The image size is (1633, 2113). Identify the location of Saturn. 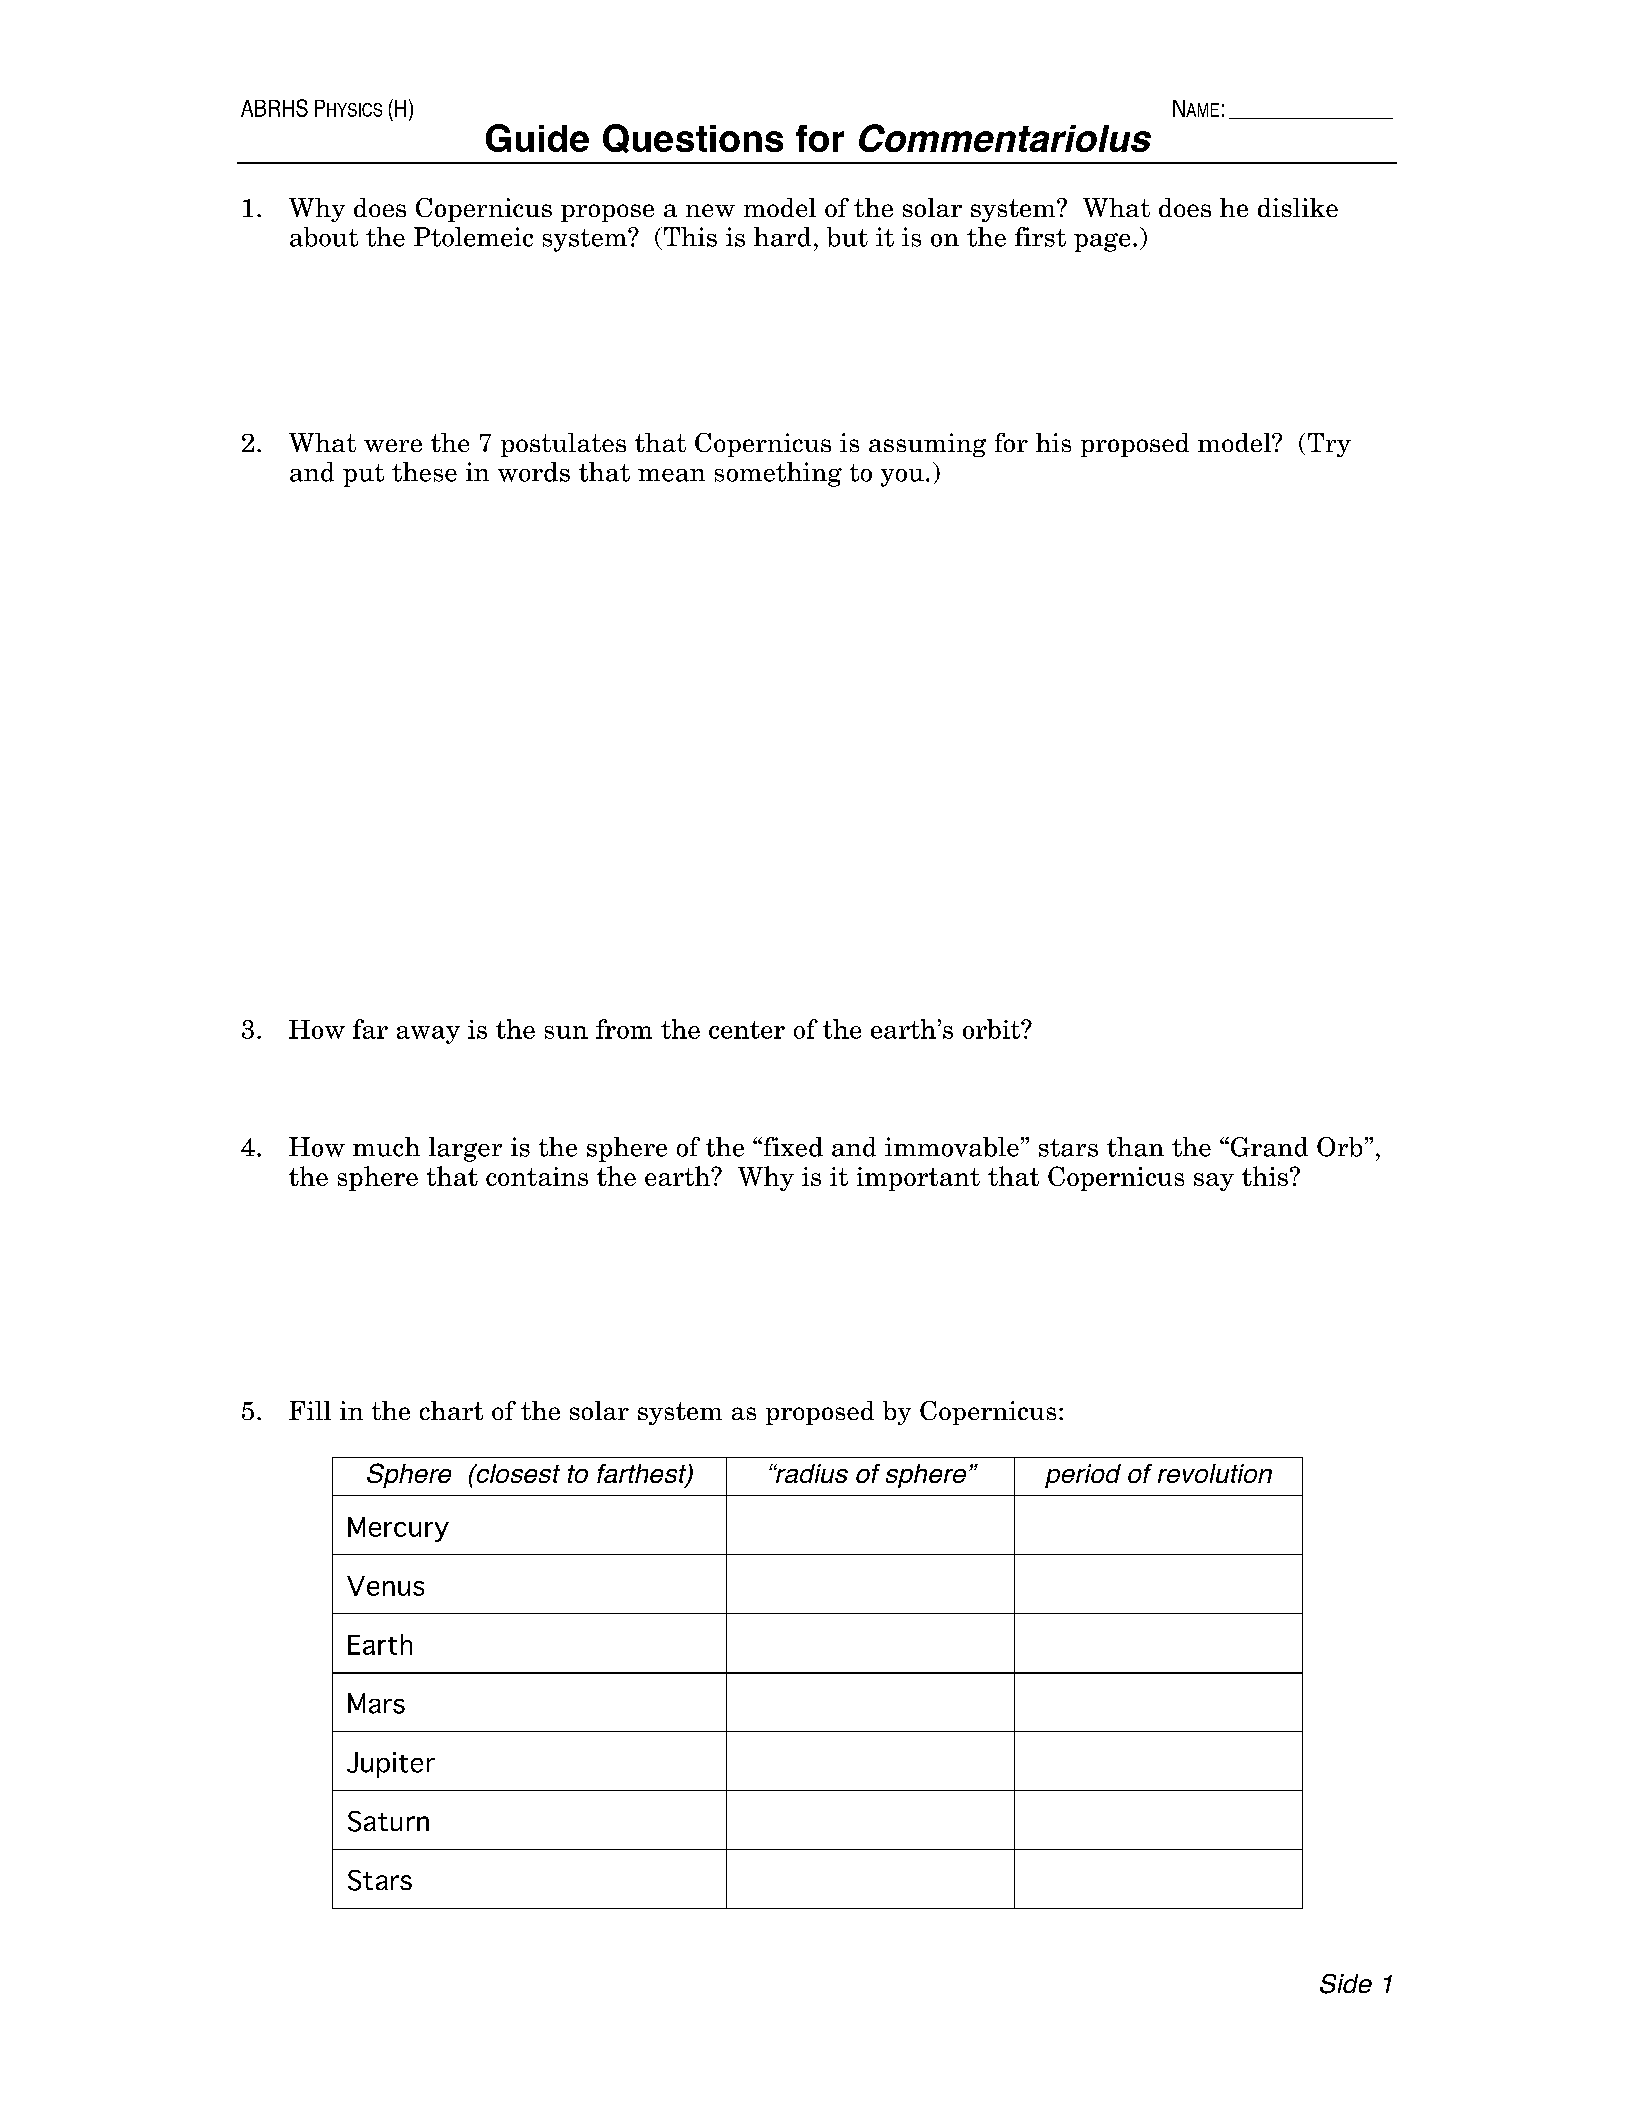
(388, 1821).
